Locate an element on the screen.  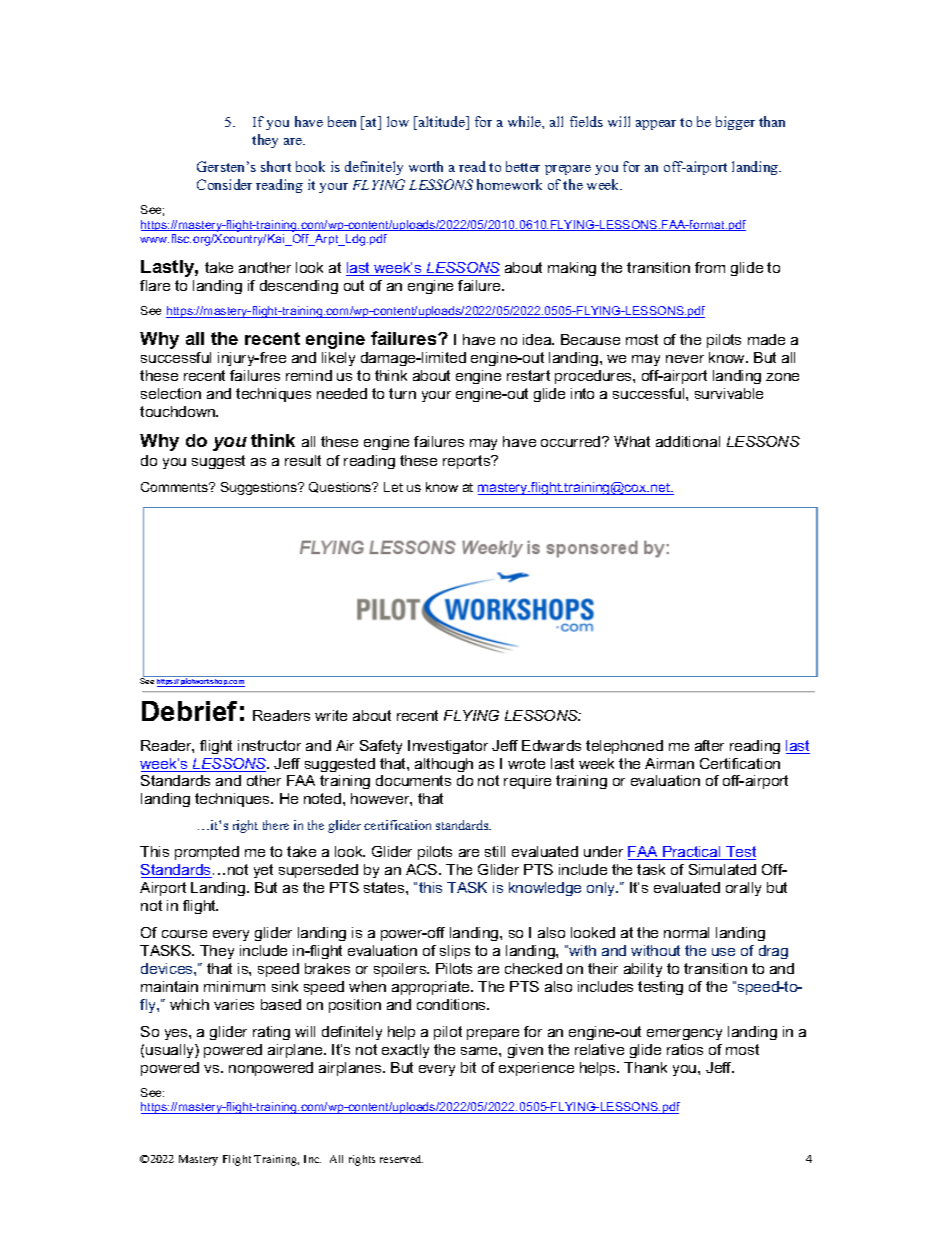
rating is located at coordinates (271, 1033).
